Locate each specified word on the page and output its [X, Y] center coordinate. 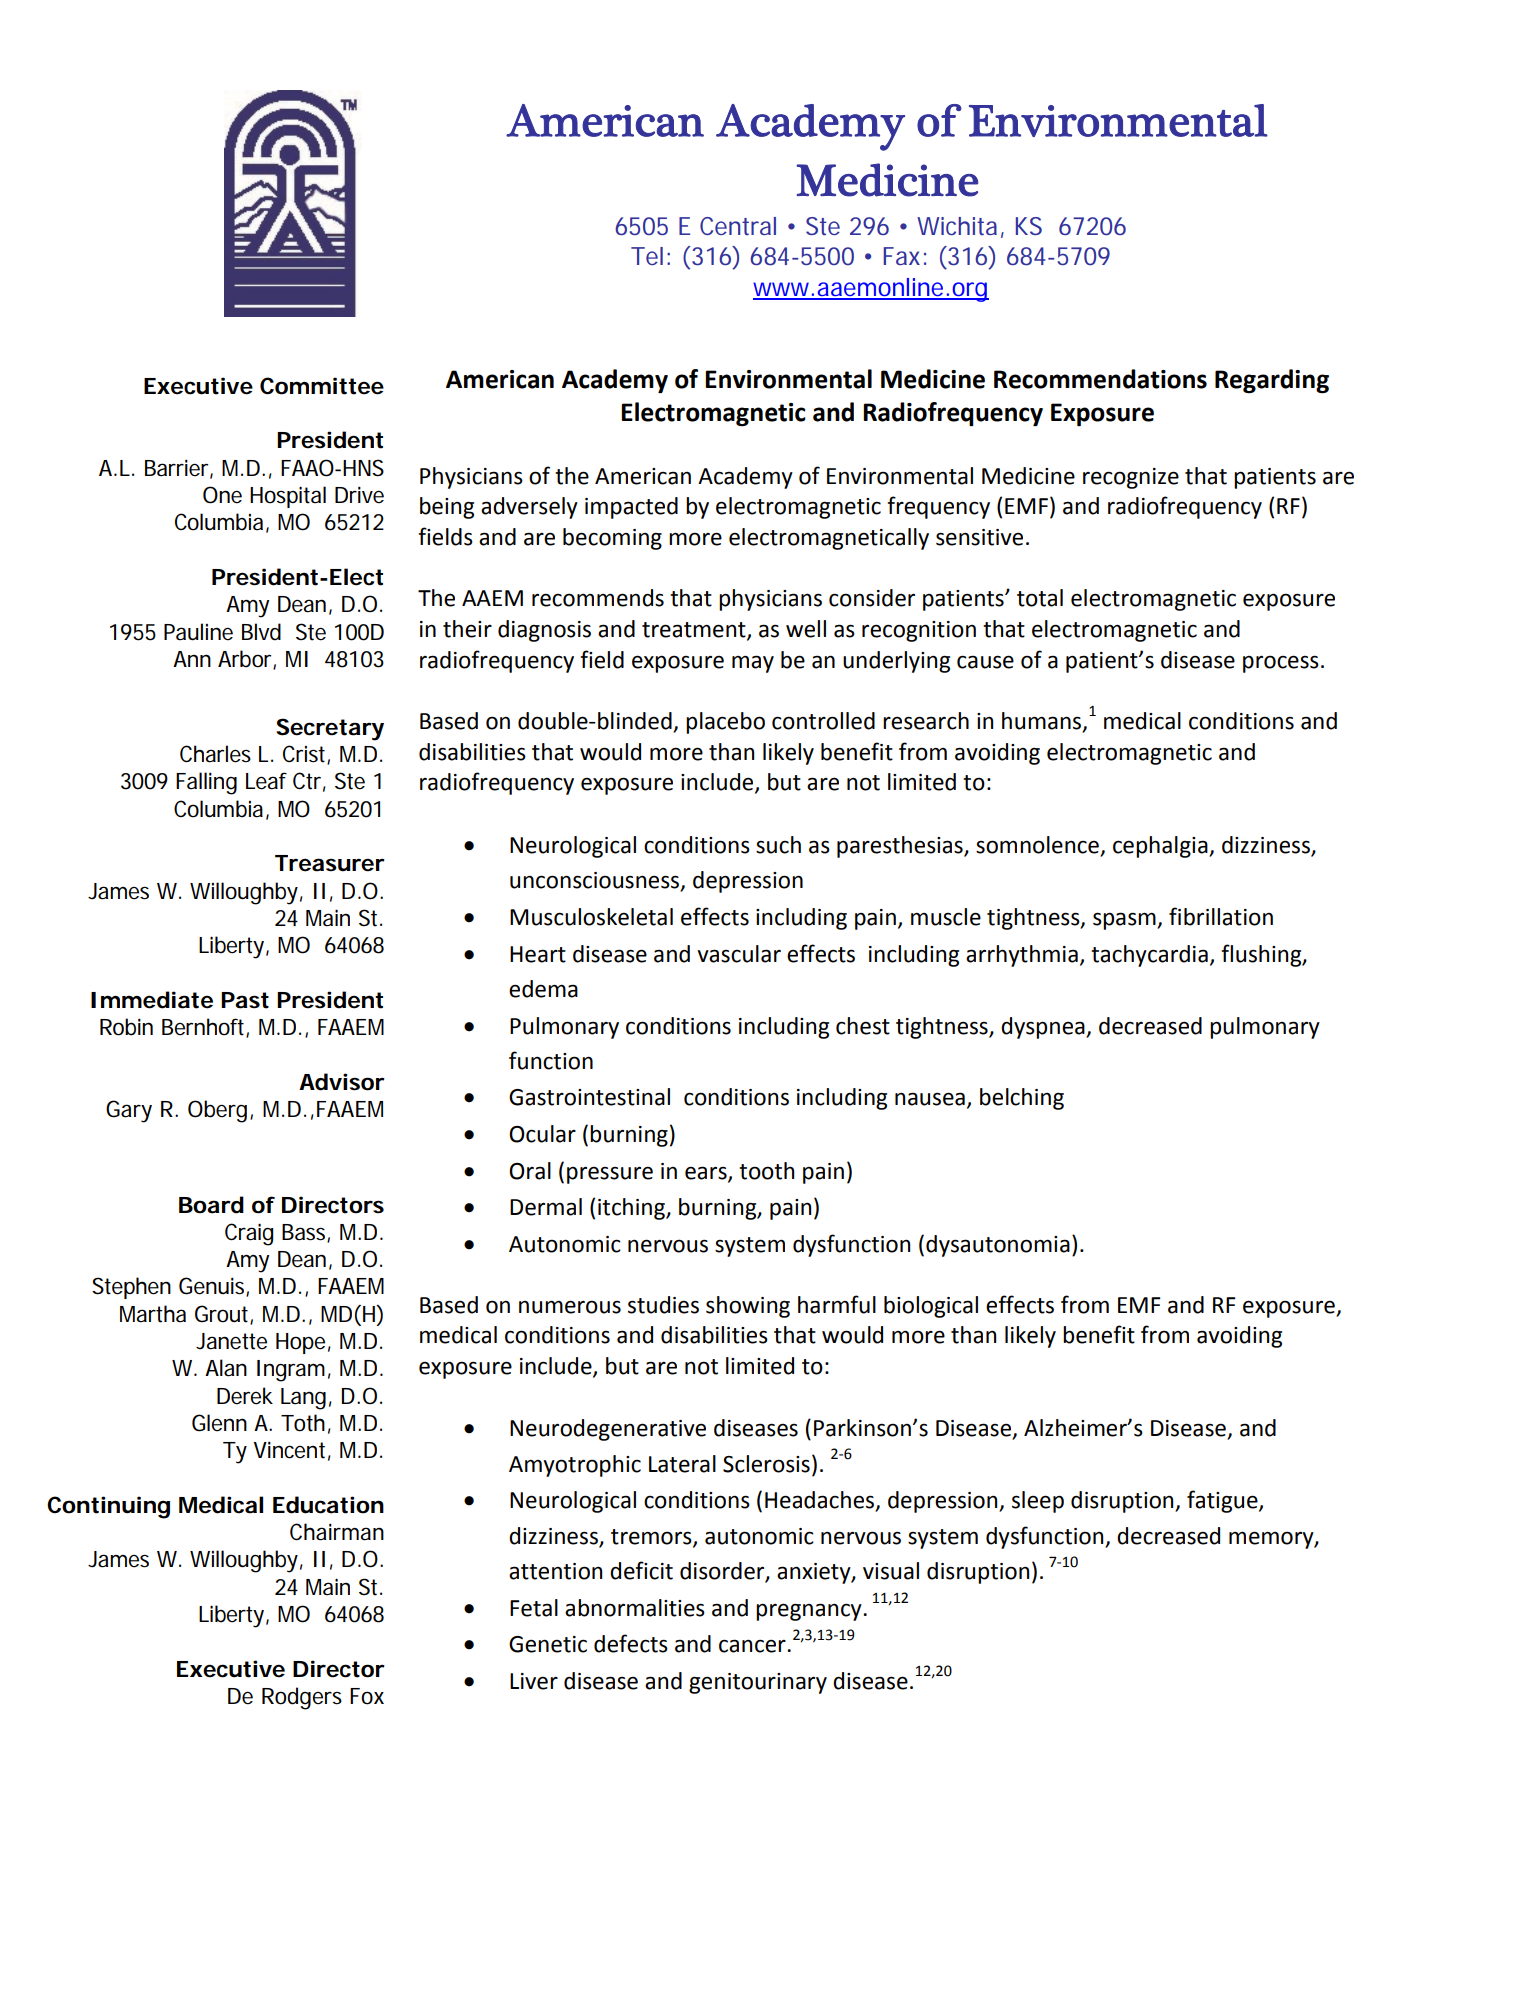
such [778, 845]
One [222, 495]
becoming [612, 539]
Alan [226, 1368]
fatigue [1223, 1501]
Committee [322, 386]
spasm [1125, 921]
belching [1022, 1099]
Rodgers [302, 1698]
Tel [647, 256]
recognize [1131, 478]
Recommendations [1100, 379]
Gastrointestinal [589, 1097]
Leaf [266, 781]
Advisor [342, 1082]
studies [663, 1305]
